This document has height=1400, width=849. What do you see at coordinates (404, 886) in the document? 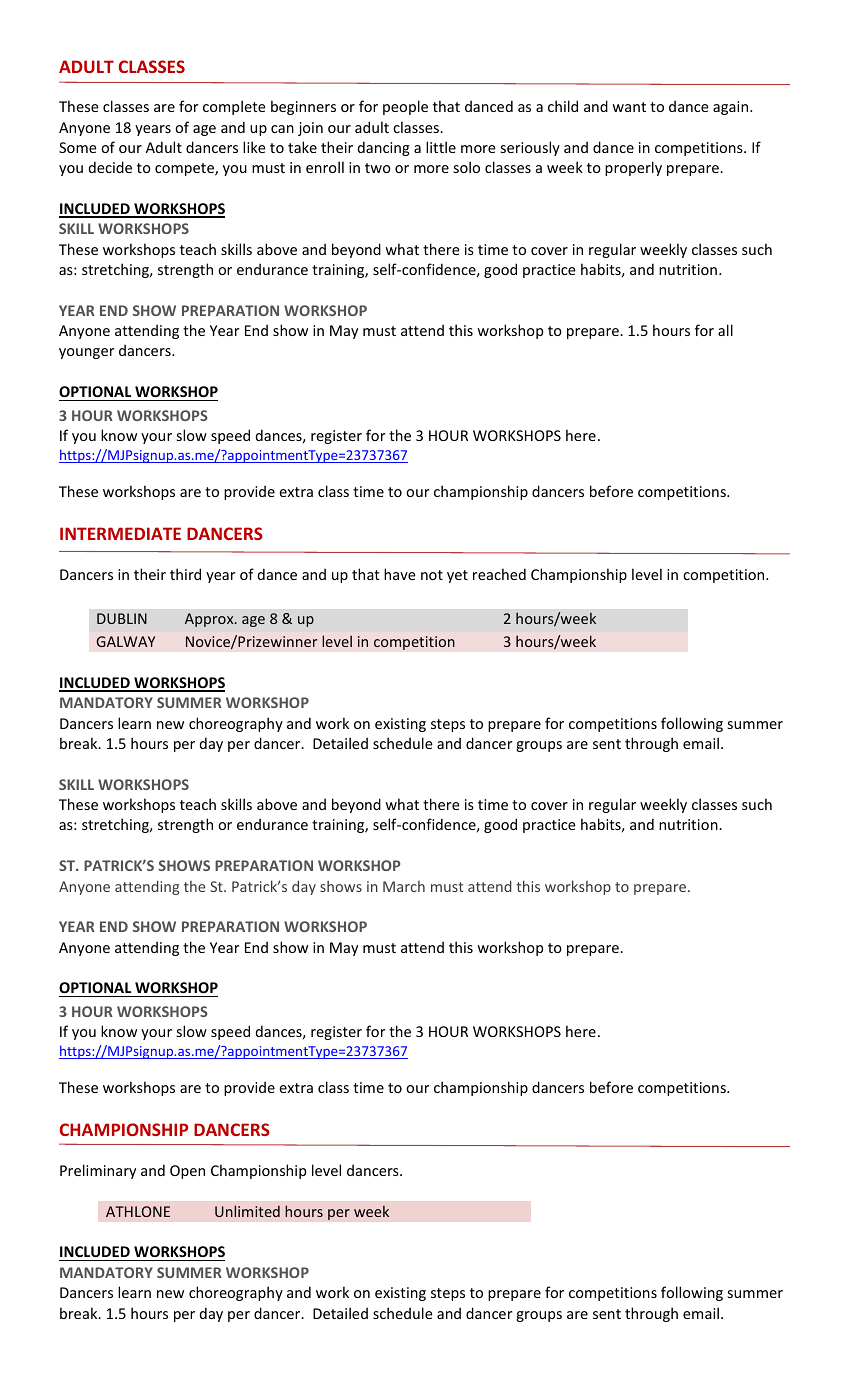
I see `March` at bounding box center [404, 886].
